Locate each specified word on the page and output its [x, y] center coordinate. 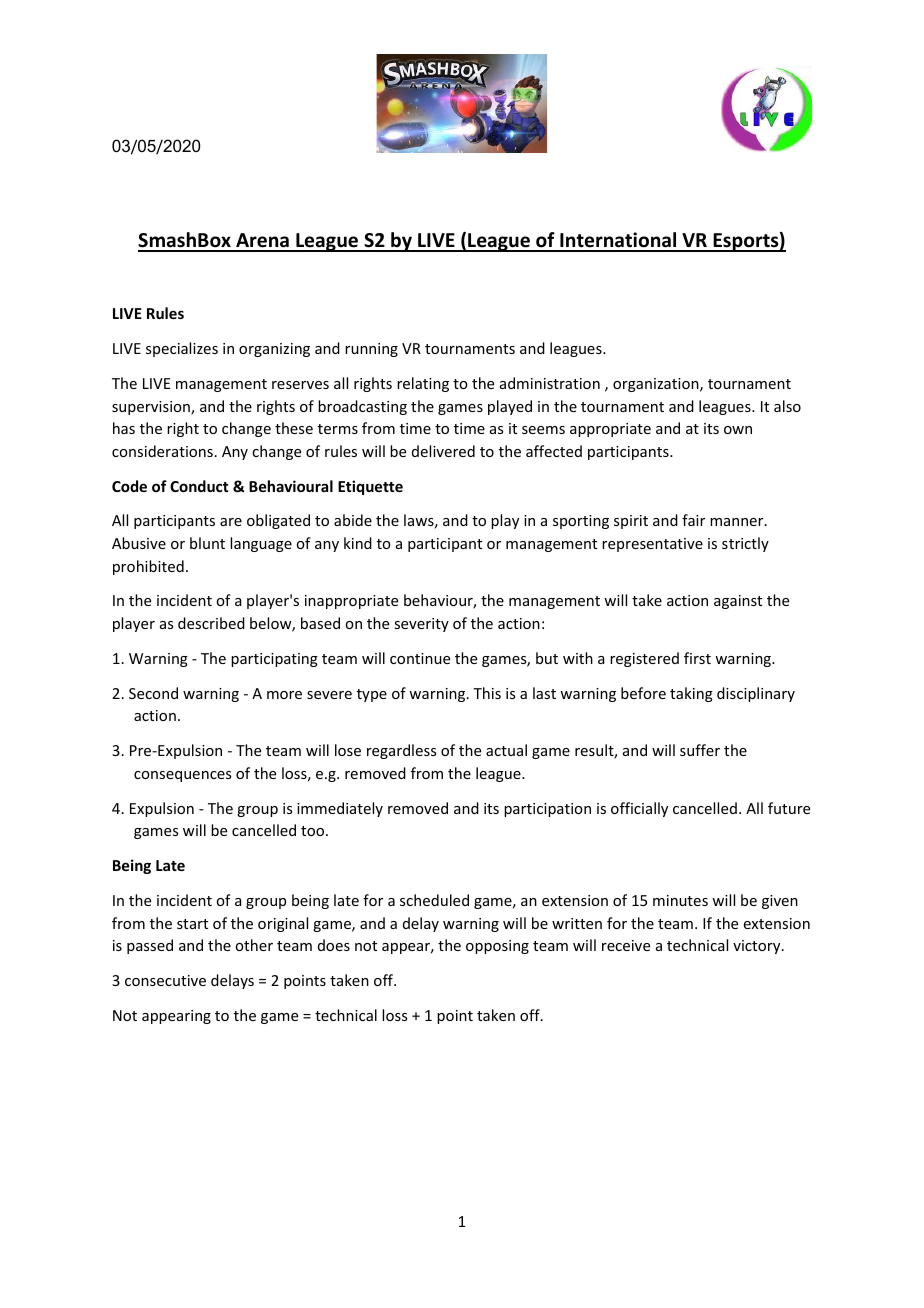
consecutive [165, 980]
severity [421, 625]
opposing [497, 947]
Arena [262, 242]
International [618, 241]
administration [550, 383]
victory [758, 947]
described [211, 623]
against [738, 602]
